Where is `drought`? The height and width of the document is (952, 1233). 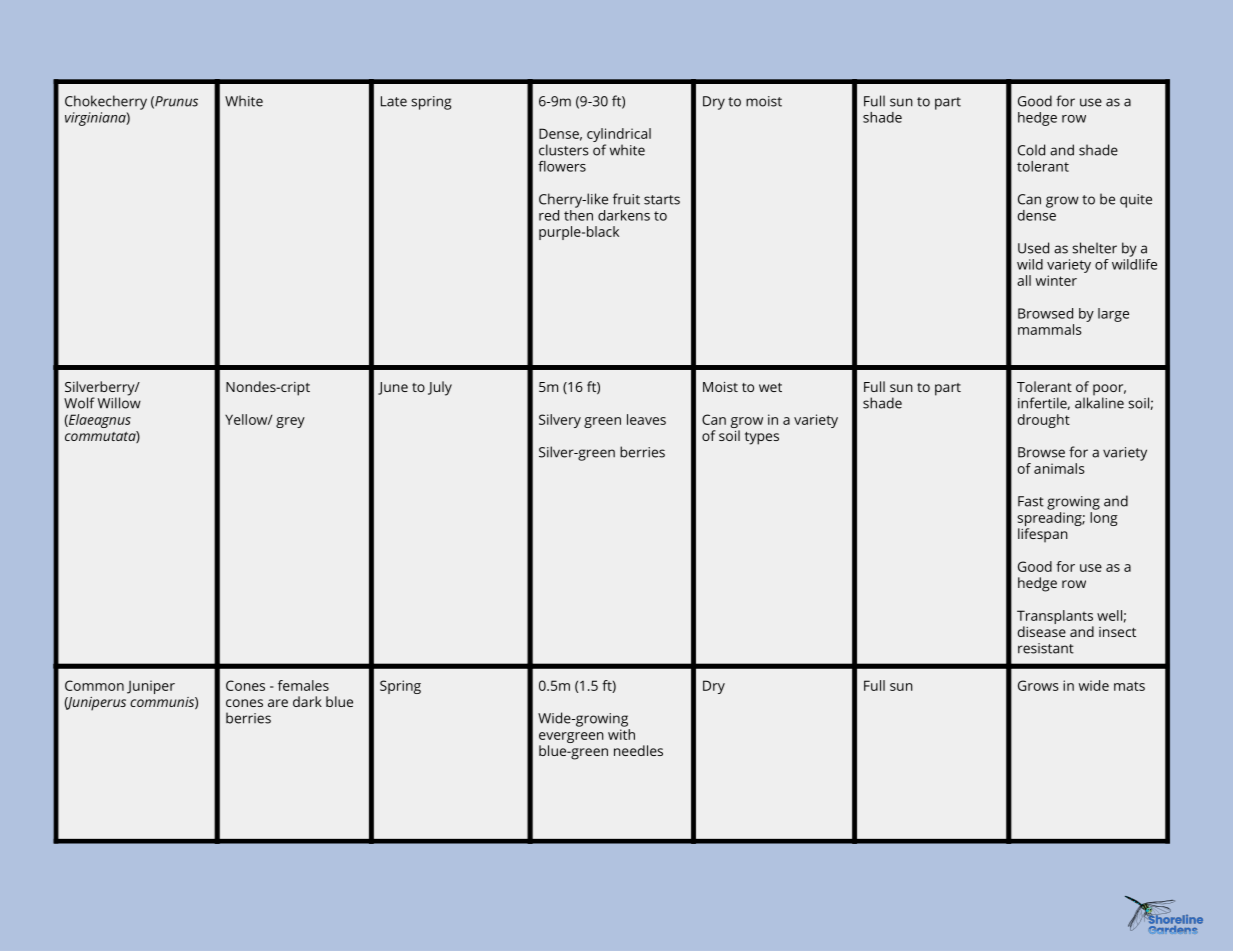
drought is located at coordinates (1044, 421).
